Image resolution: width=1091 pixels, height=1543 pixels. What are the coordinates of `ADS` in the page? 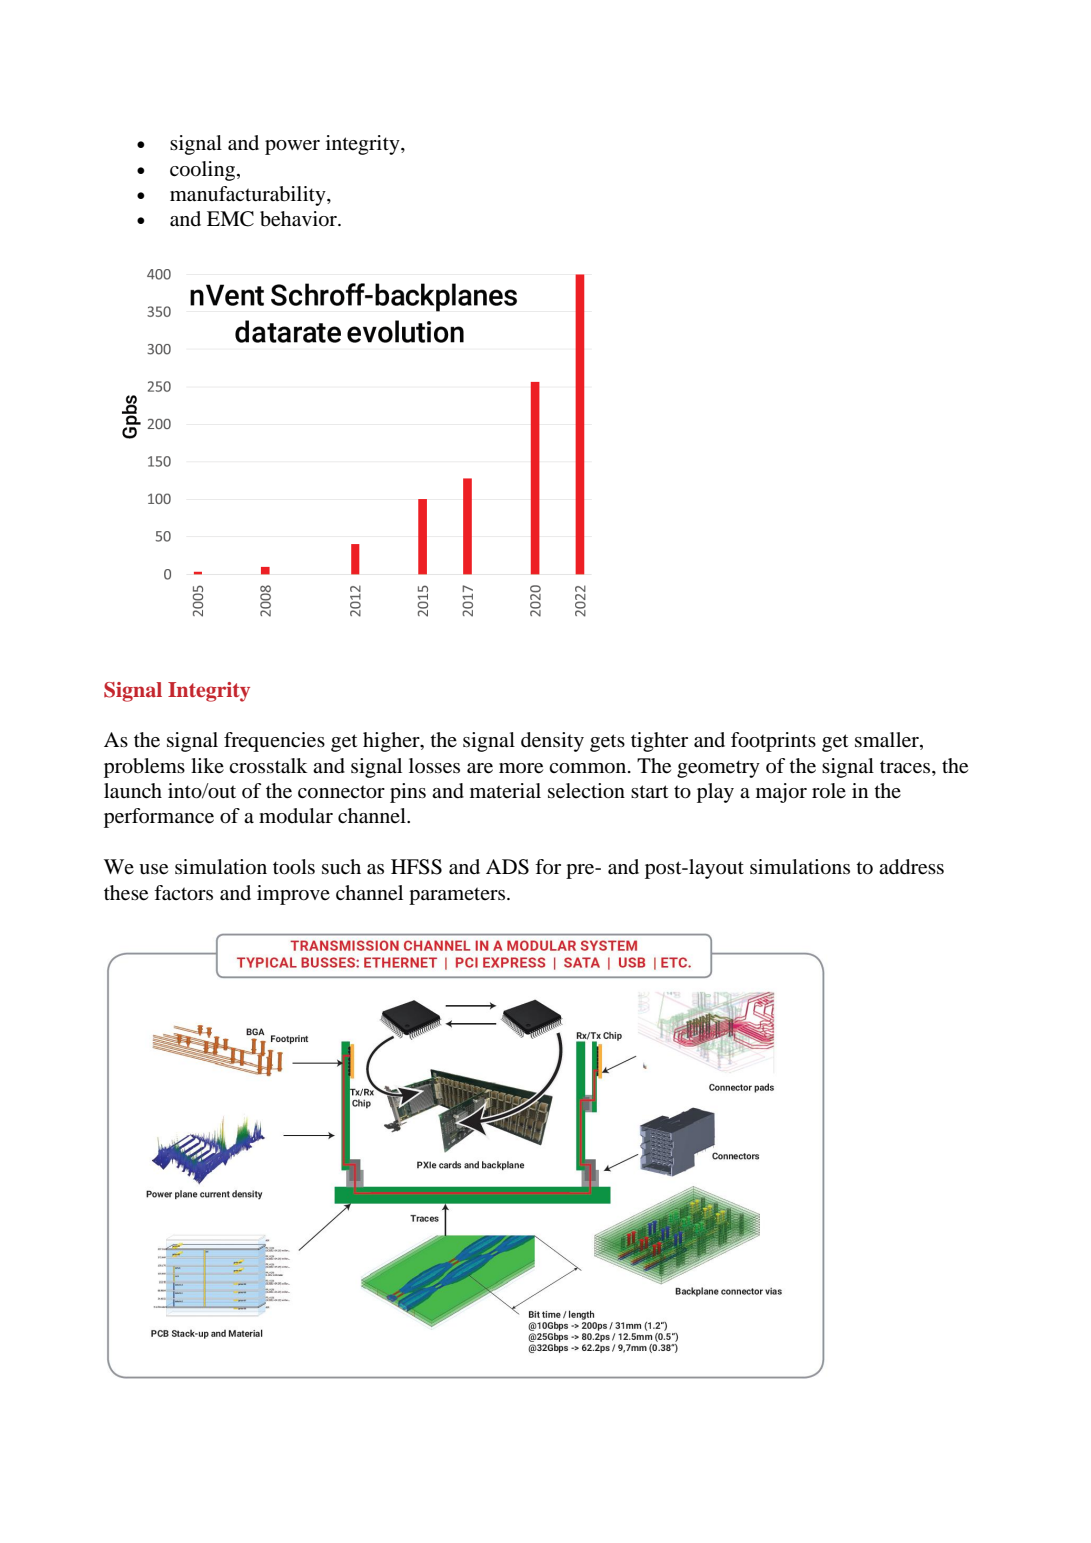 It's located at (507, 867).
